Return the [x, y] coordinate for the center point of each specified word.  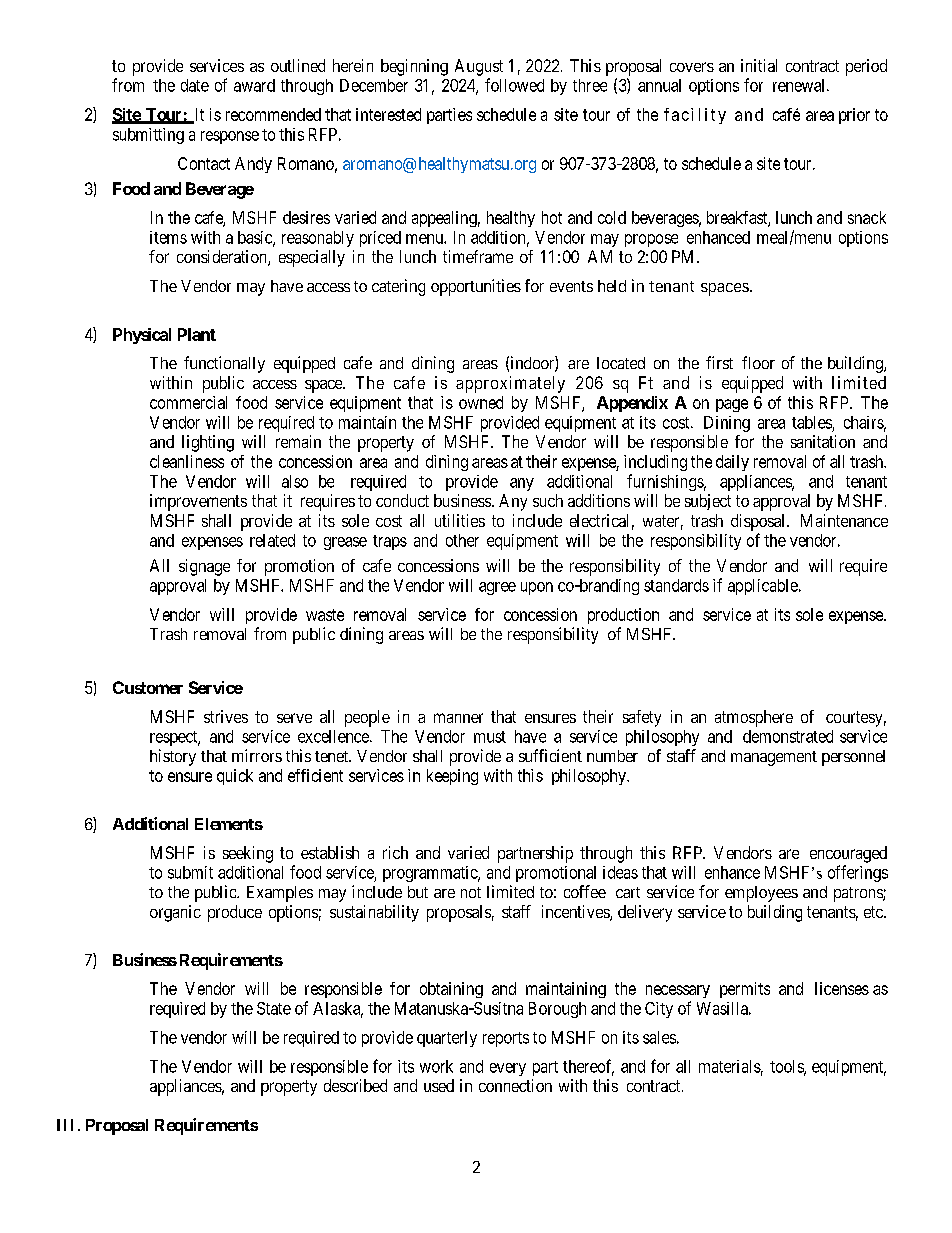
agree [497, 588]
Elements [229, 824]
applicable [764, 587]
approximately [510, 384]
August [479, 67]
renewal [800, 85]
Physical [142, 336]
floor [758, 362]
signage [204, 567]
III [65, 1125]
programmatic [431, 874]
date [195, 85]
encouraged [848, 854]
